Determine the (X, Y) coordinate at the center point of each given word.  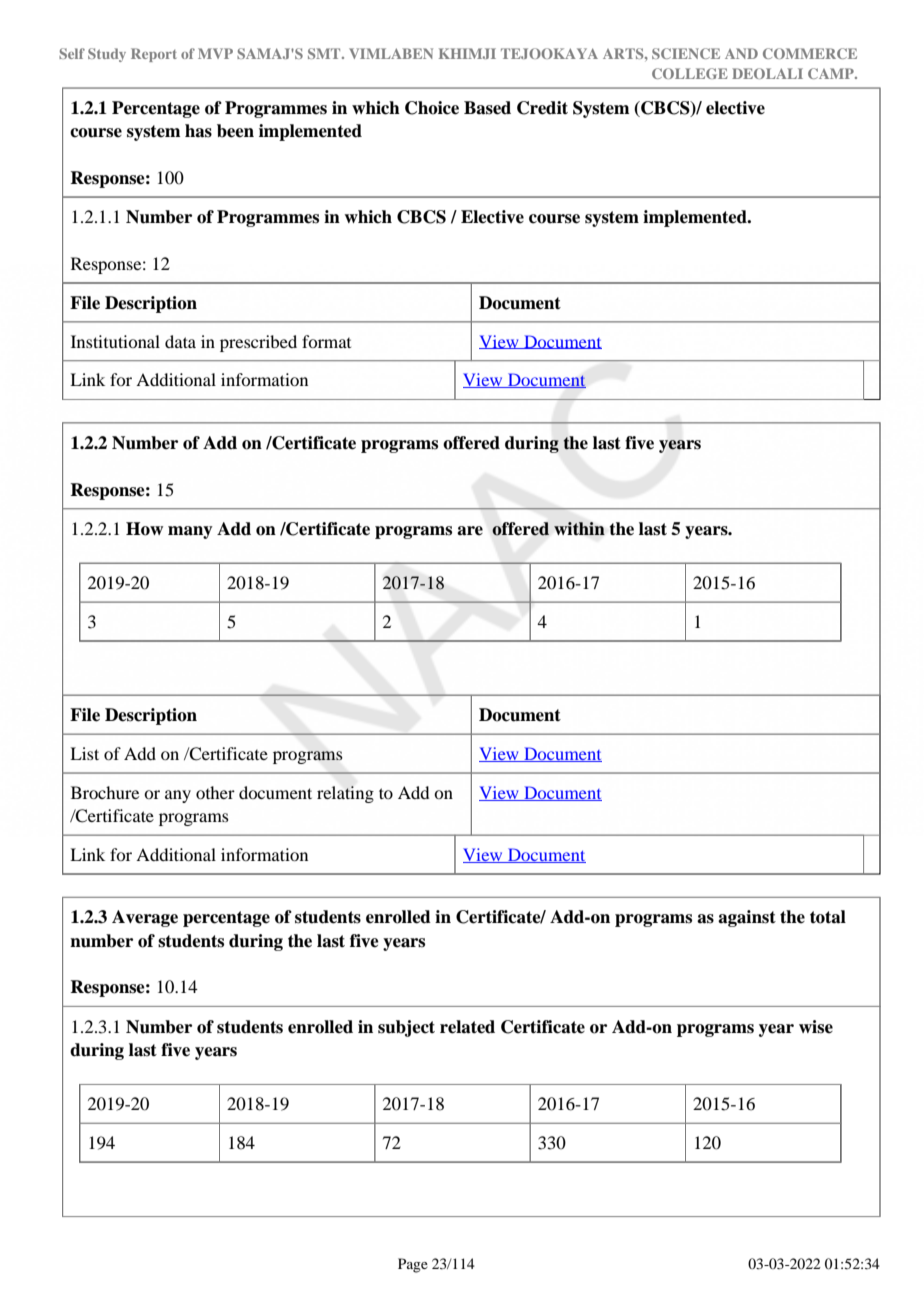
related (467, 1027)
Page (413, 1265)
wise (816, 1027)
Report (154, 55)
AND (741, 53)
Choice (432, 108)
